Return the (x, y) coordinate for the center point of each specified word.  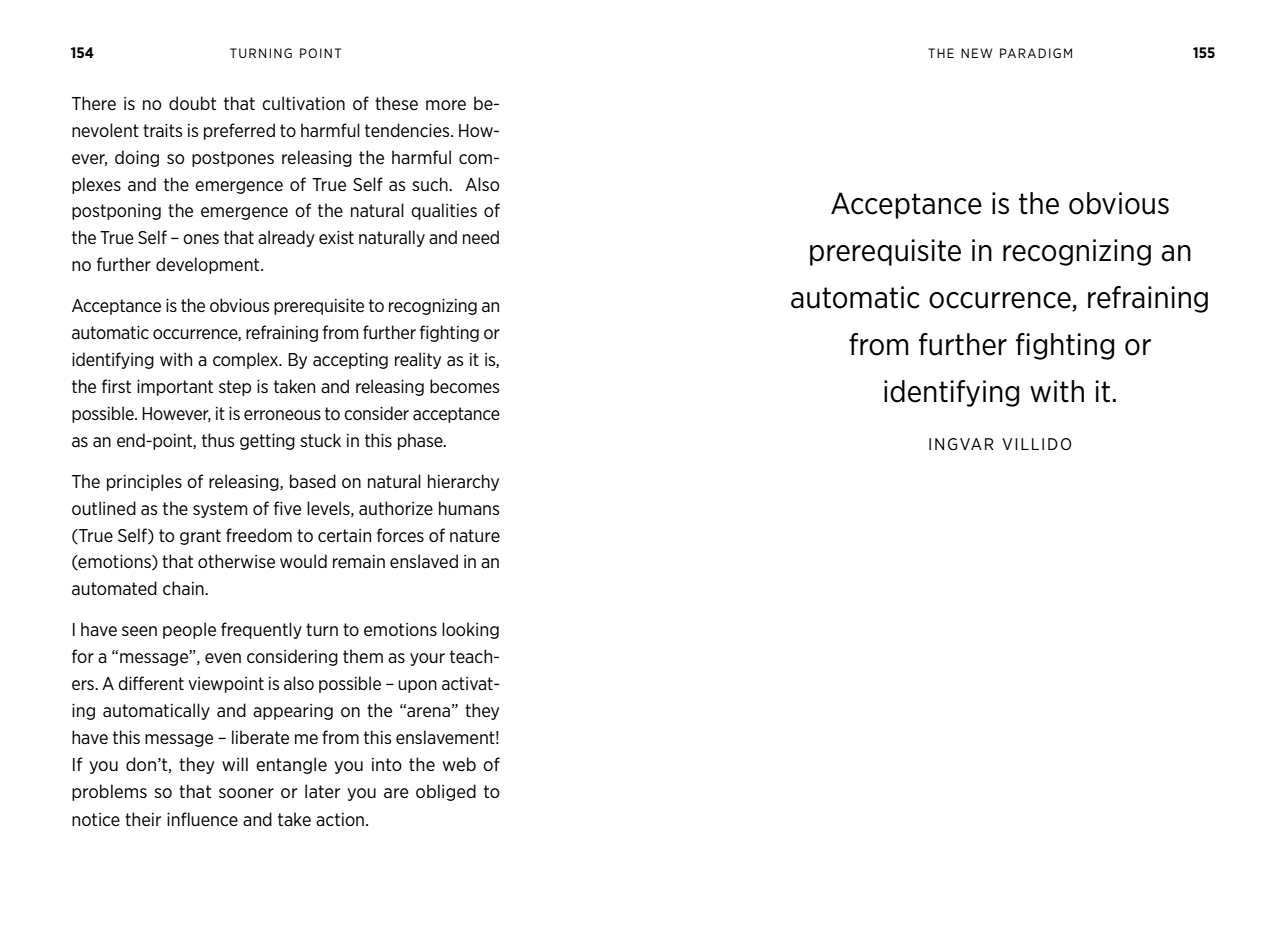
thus (218, 440)
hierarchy (463, 482)
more (446, 105)
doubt (192, 103)
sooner (246, 793)
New (976, 53)
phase (421, 441)
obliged (446, 792)
